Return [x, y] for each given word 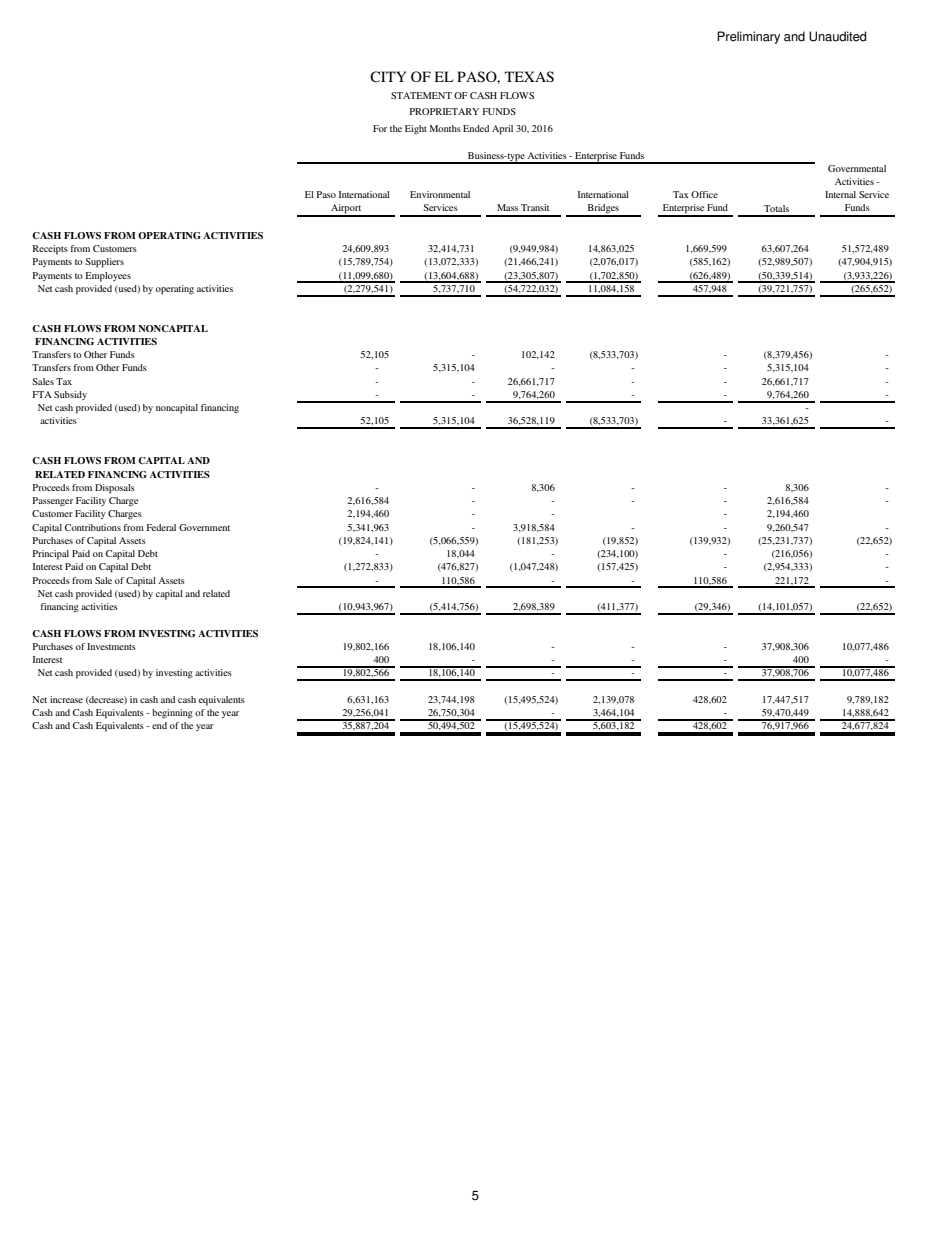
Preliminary [748, 37]
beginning [172, 714]
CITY [388, 77]
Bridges [603, 210]
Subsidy [70, 395]
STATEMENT [421, 95]
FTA [42, 394]
